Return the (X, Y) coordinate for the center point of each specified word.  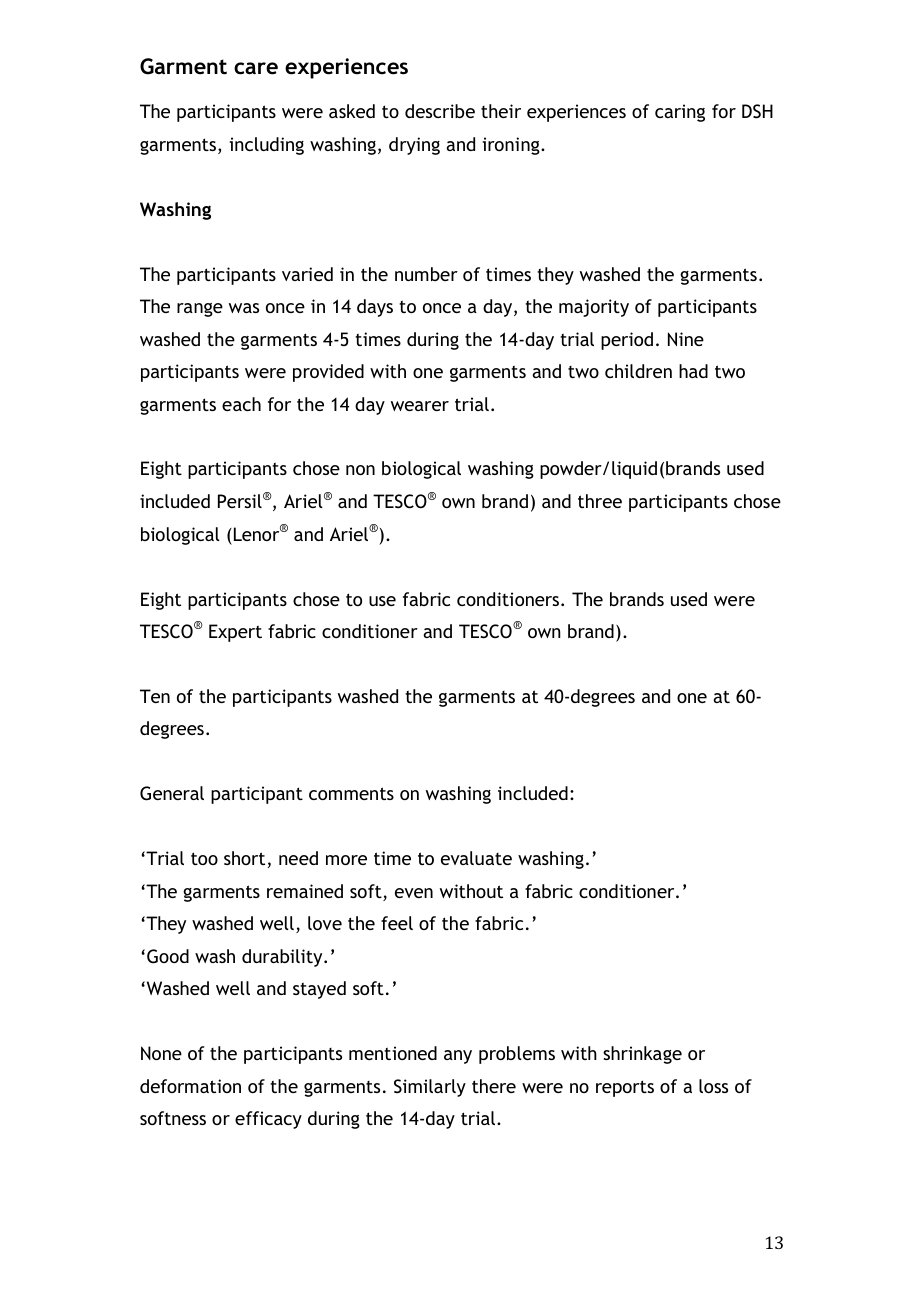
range (200, 310)
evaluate (476, 858)
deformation (190, 1086)
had (693, 371)
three (600, 501)
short (244, 858)
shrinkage (642, 1055)
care (256, 68)
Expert (235, 633)
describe (440, 111)
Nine (686, 339)
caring (680, 113)
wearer (420, 406)
